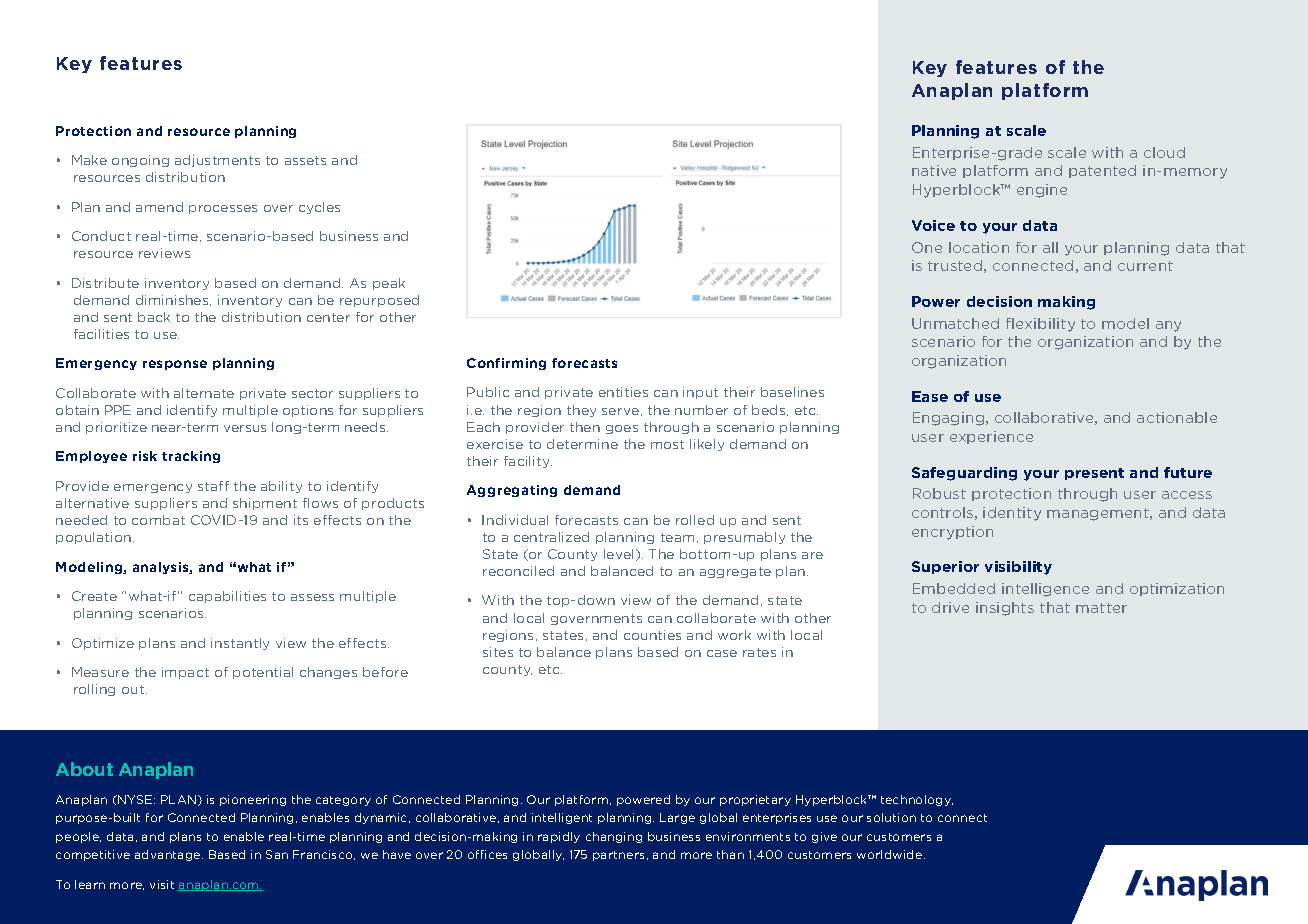 This document has width=1308, height=924. What do you see at coordinates (158, 520) in the document?
I see `combat` at bounding box center [158, 520].
